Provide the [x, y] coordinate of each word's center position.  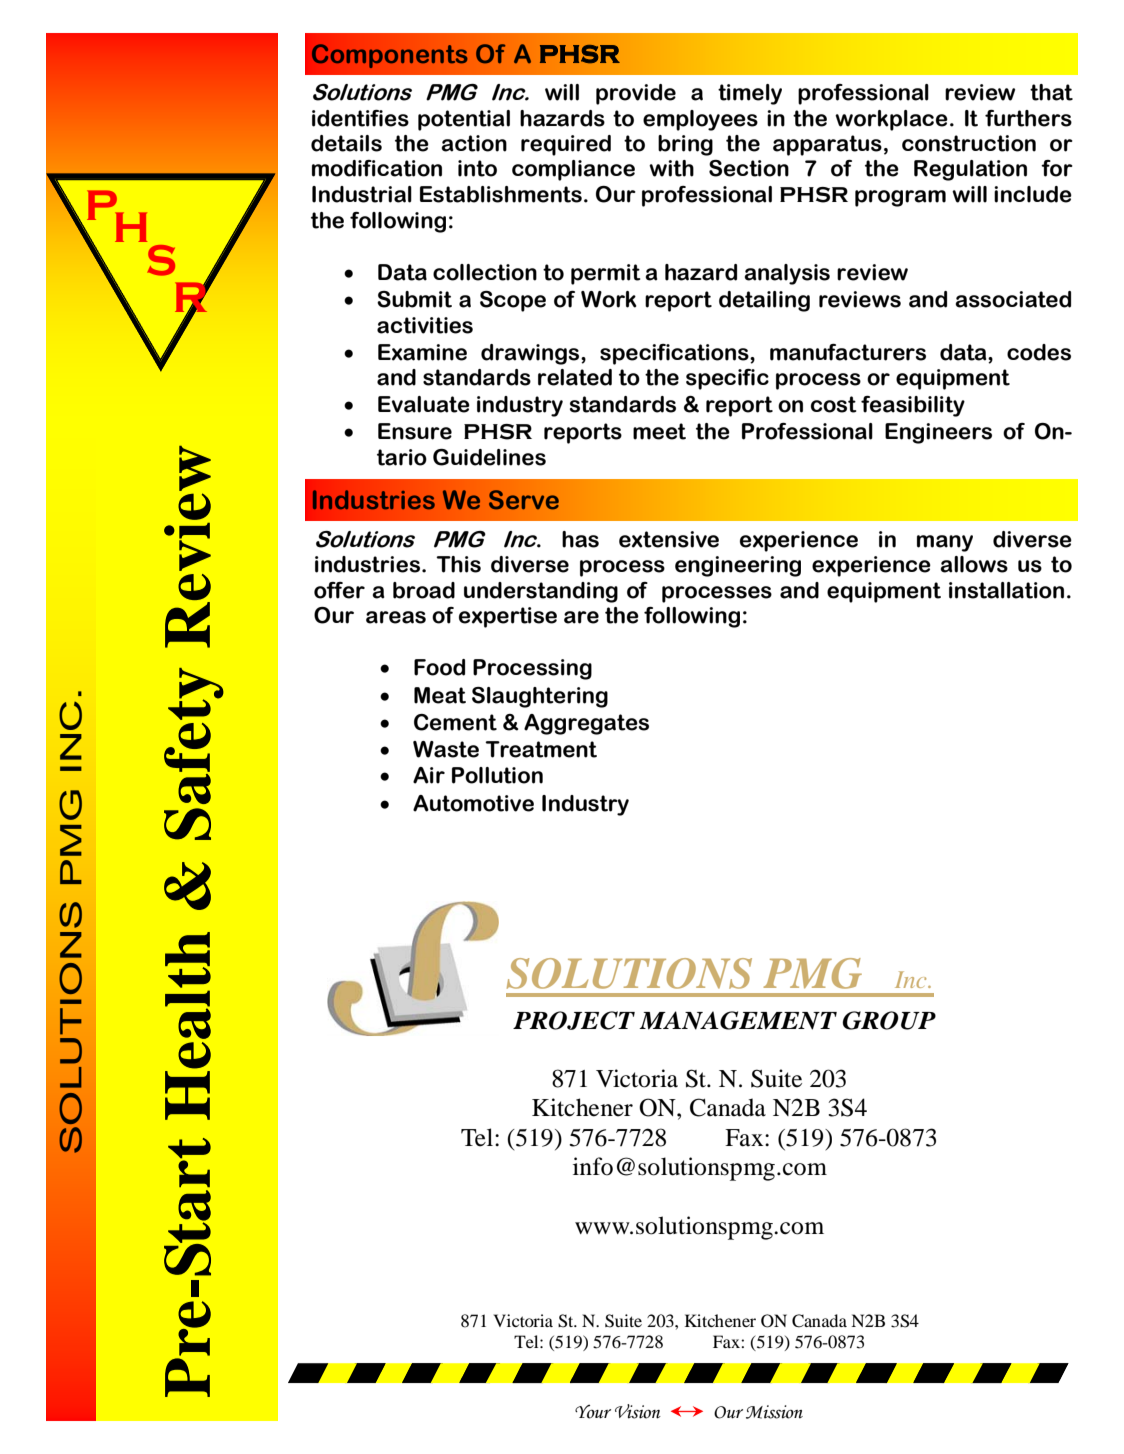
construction [969, 143]
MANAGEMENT [738, 1020]
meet [659, 431]
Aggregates [586, 724]
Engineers [938, 433]
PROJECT [574, 1020]
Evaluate [424, 404]
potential [464, 120]
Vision [638, 1411]
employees [700, 120]
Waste [446, 749]
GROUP [889, 1020]
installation [1006, 590]
